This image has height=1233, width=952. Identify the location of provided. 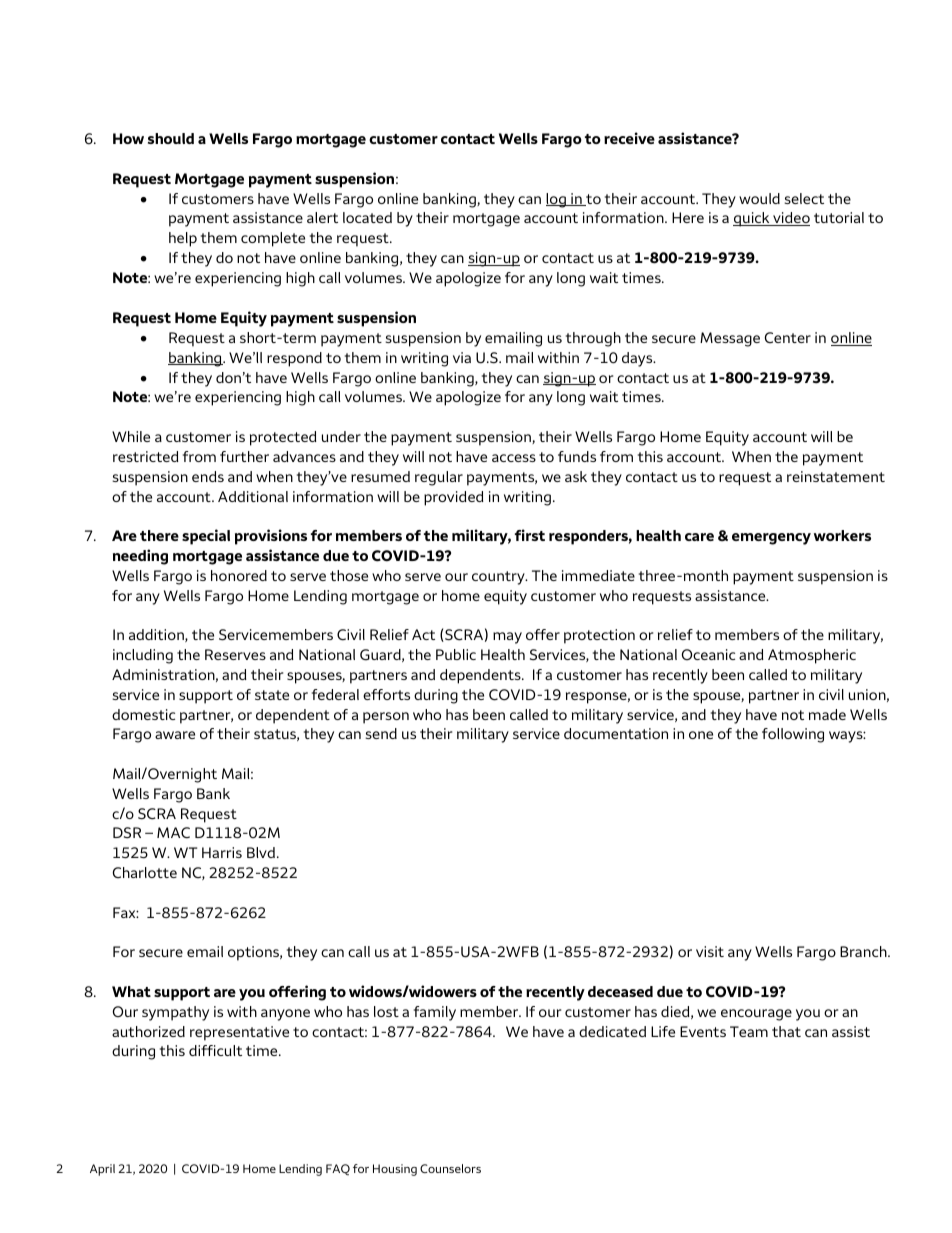
(454, 498).
